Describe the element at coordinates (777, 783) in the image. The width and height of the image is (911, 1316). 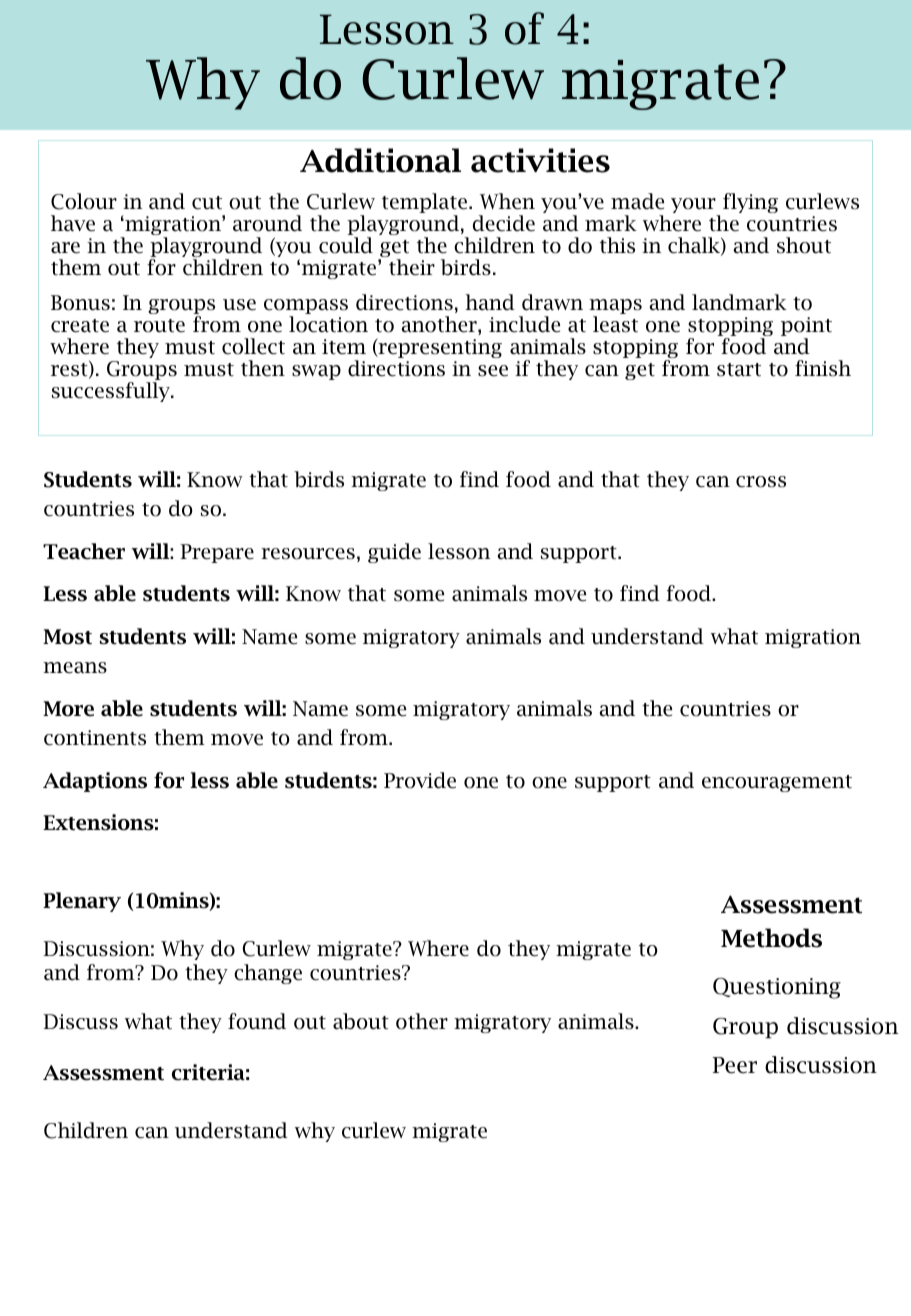
I see `encouragement` at that location.
